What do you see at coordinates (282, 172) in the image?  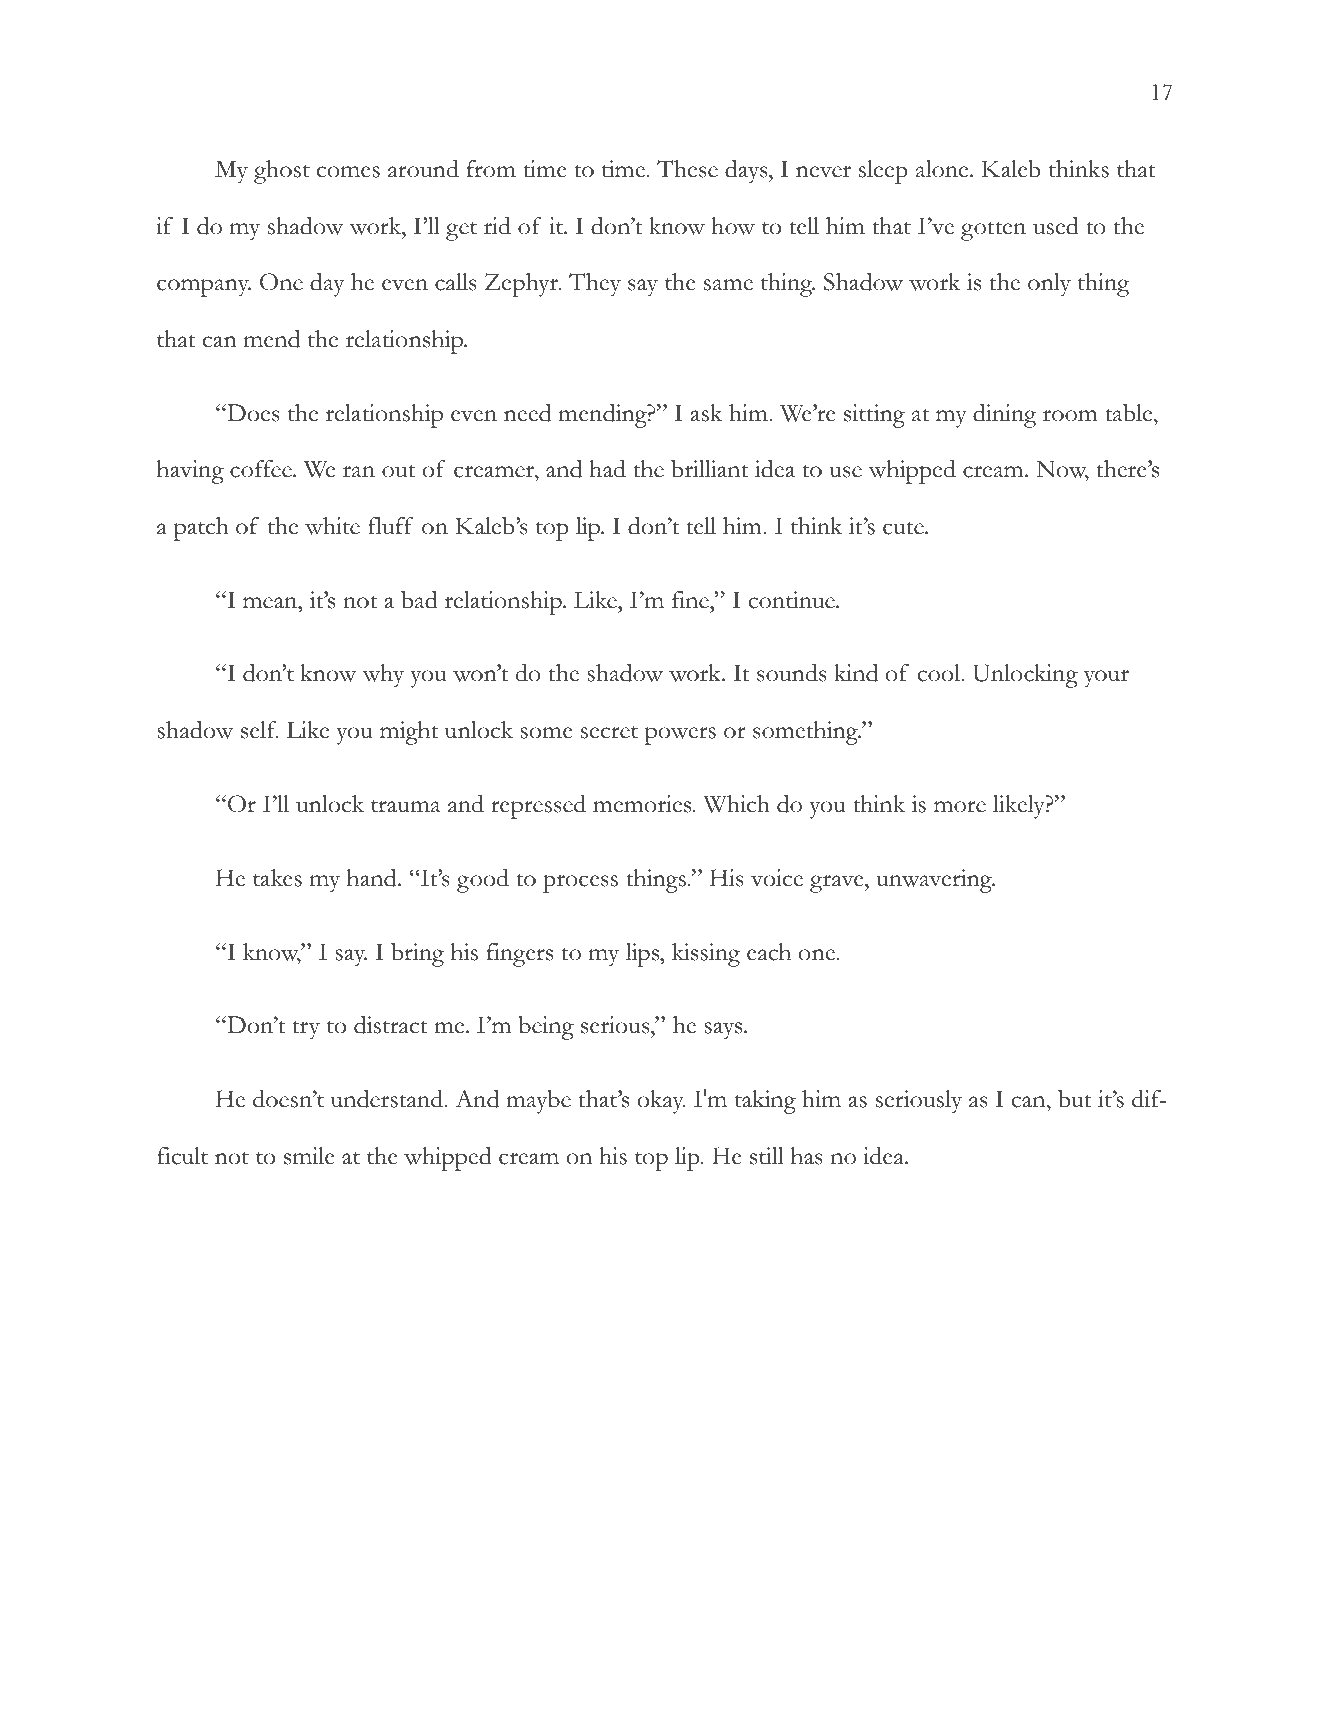 I see `ghost` at bounding box center [282, 172].
